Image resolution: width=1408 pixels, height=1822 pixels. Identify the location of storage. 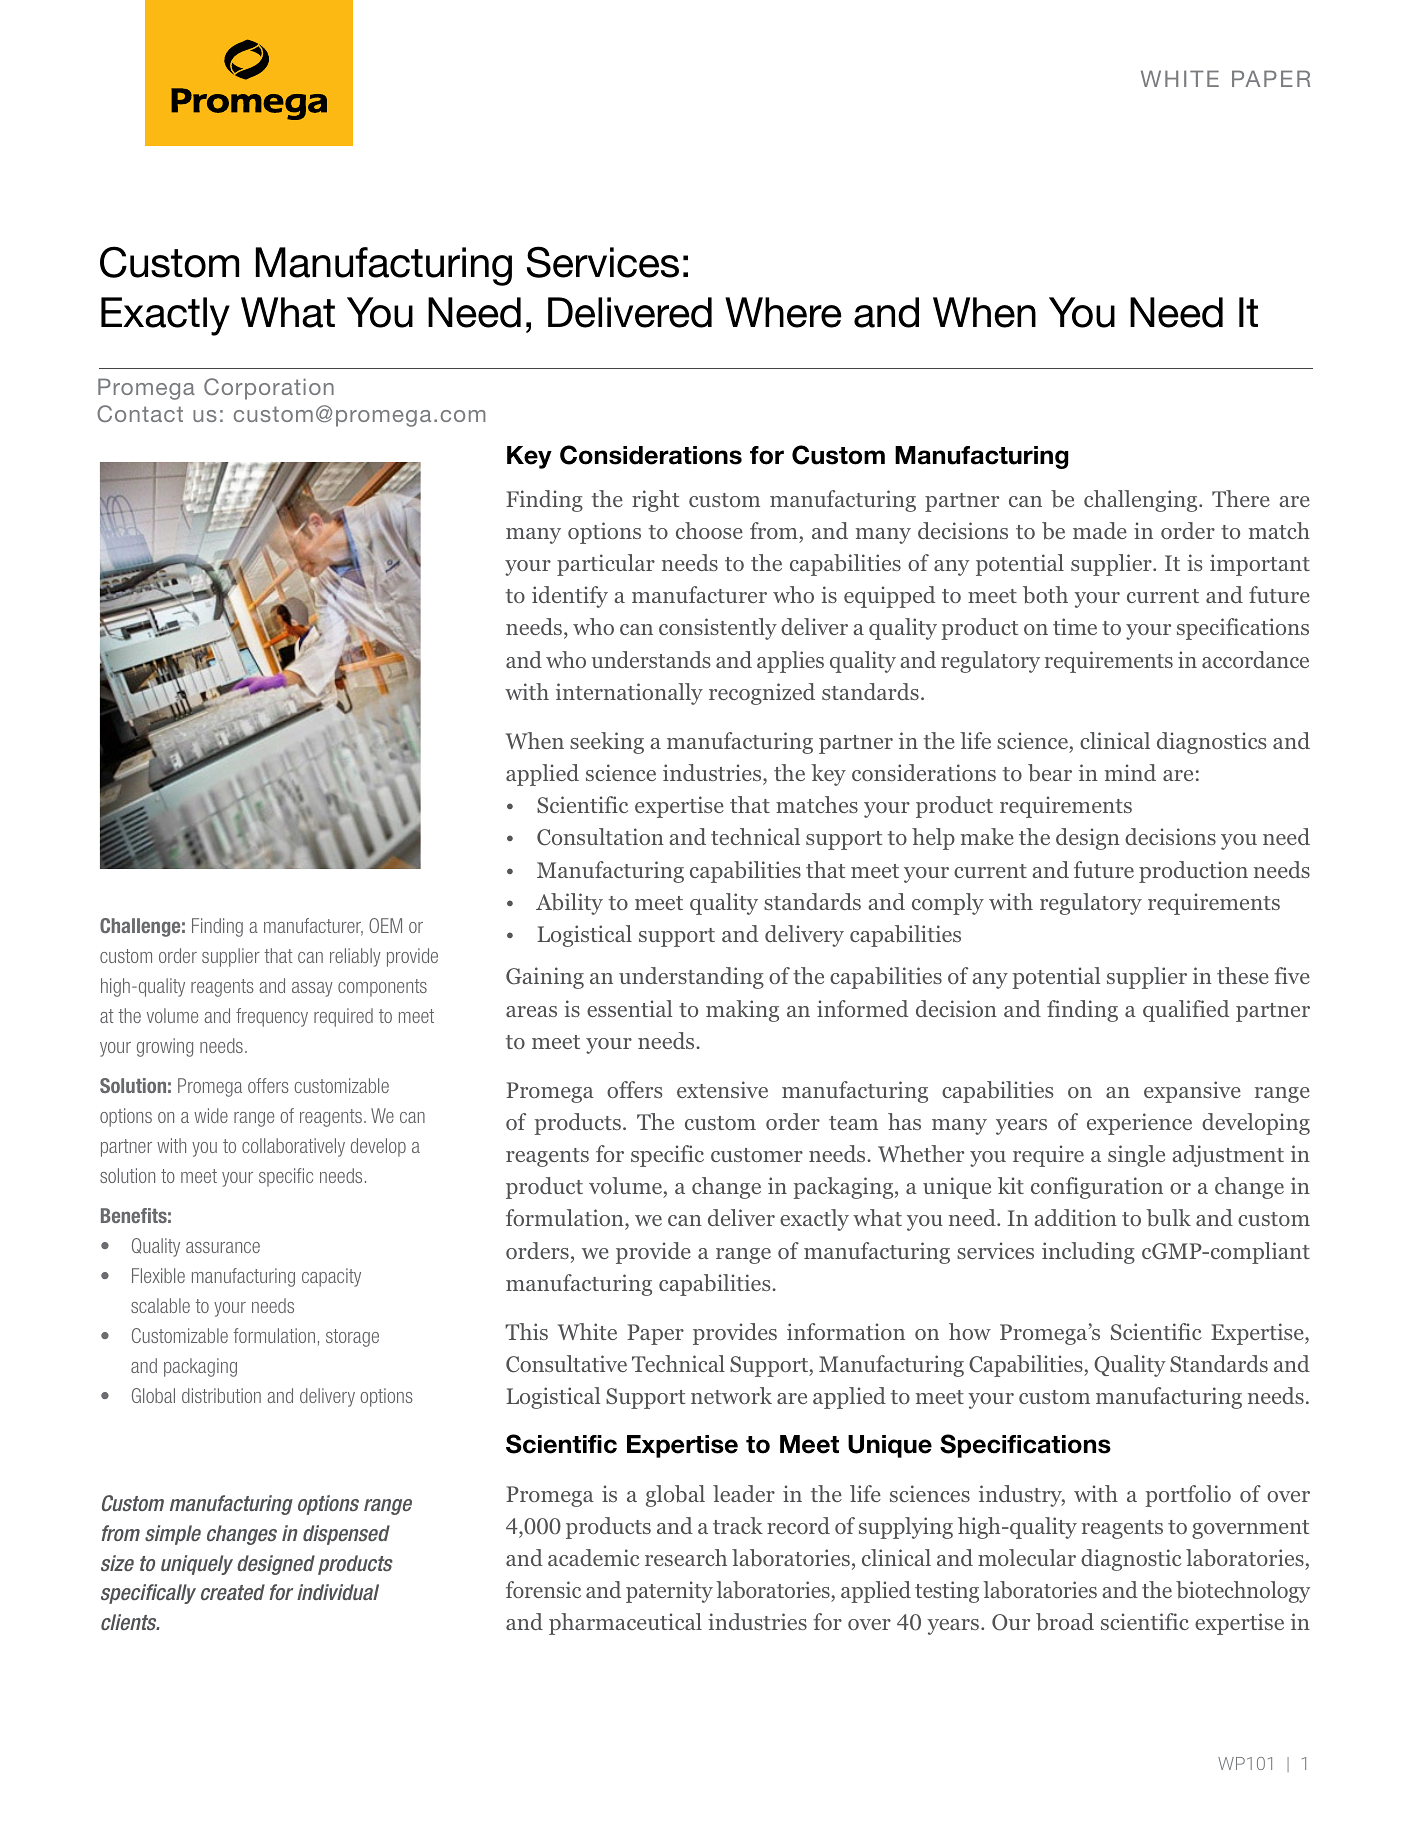
(352, 1338).
